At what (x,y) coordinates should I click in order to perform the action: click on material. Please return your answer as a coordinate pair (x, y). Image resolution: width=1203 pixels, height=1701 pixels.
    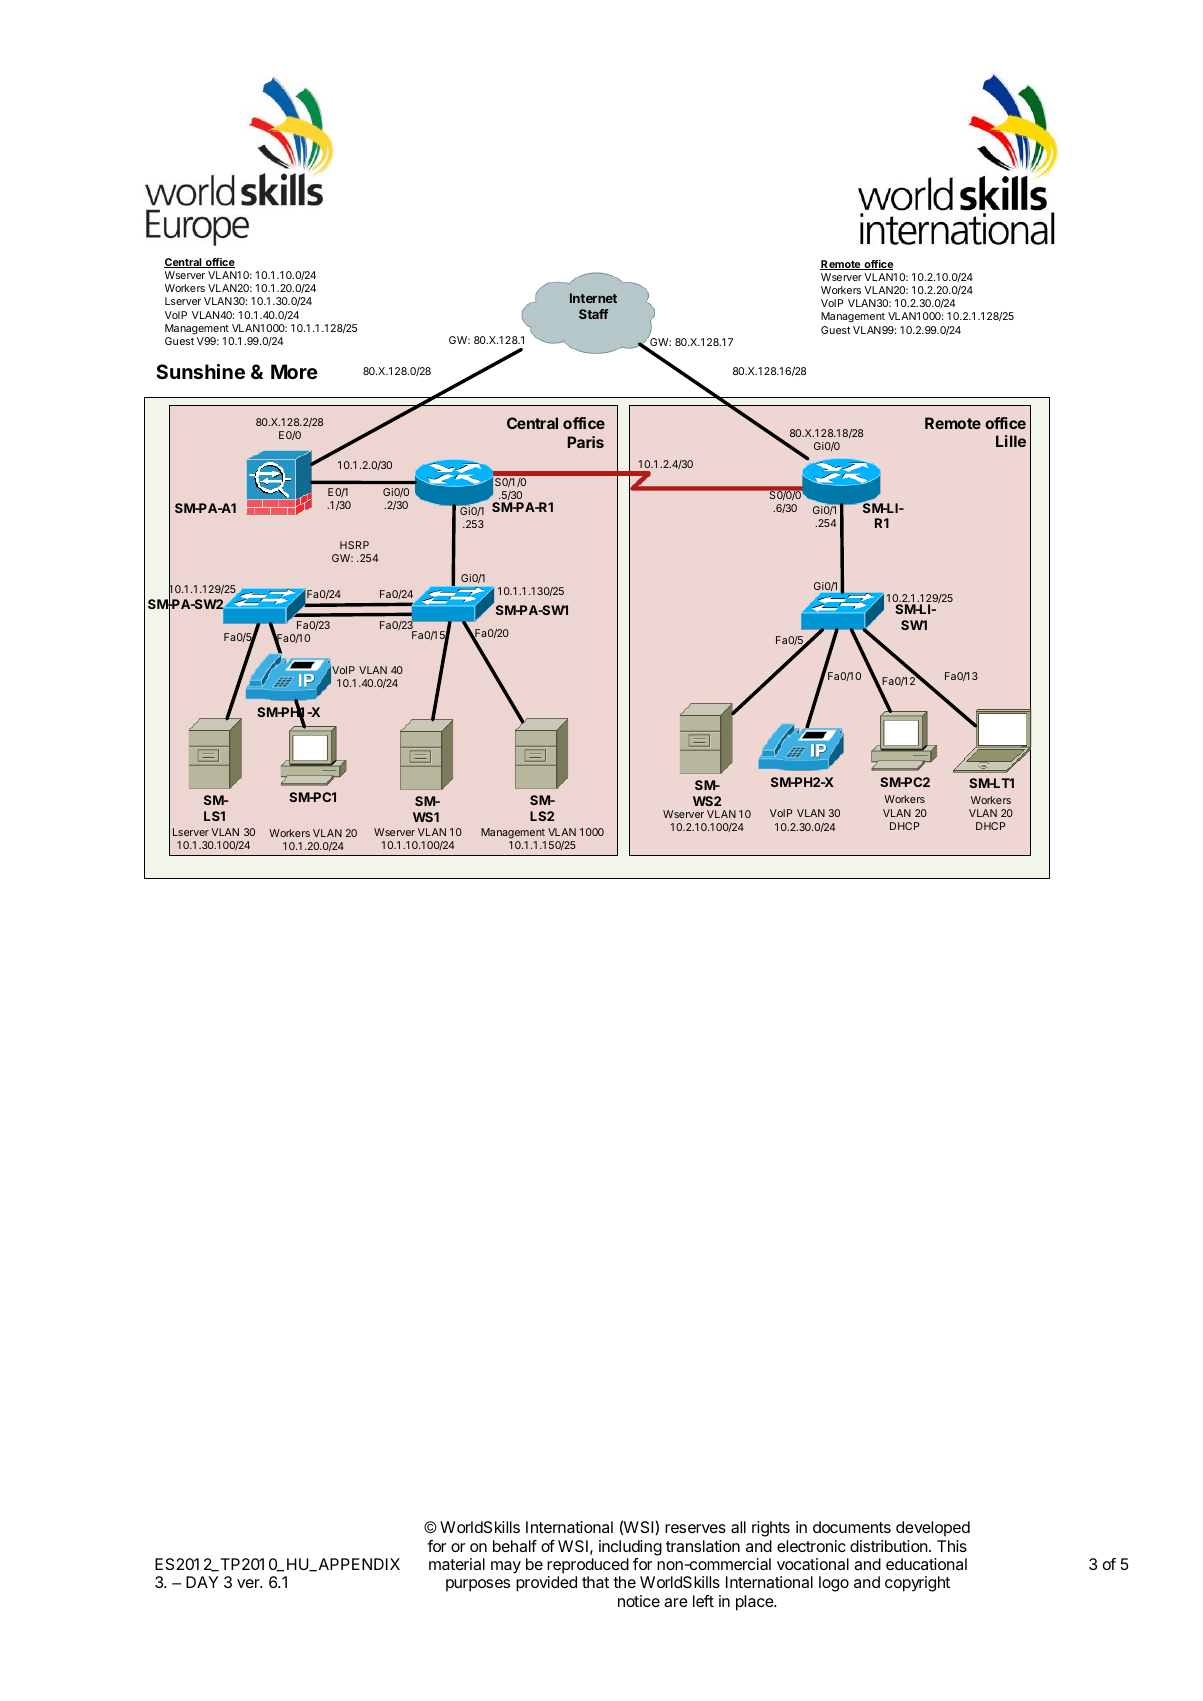
    Looking at the image, I should click on (457, 1564).
